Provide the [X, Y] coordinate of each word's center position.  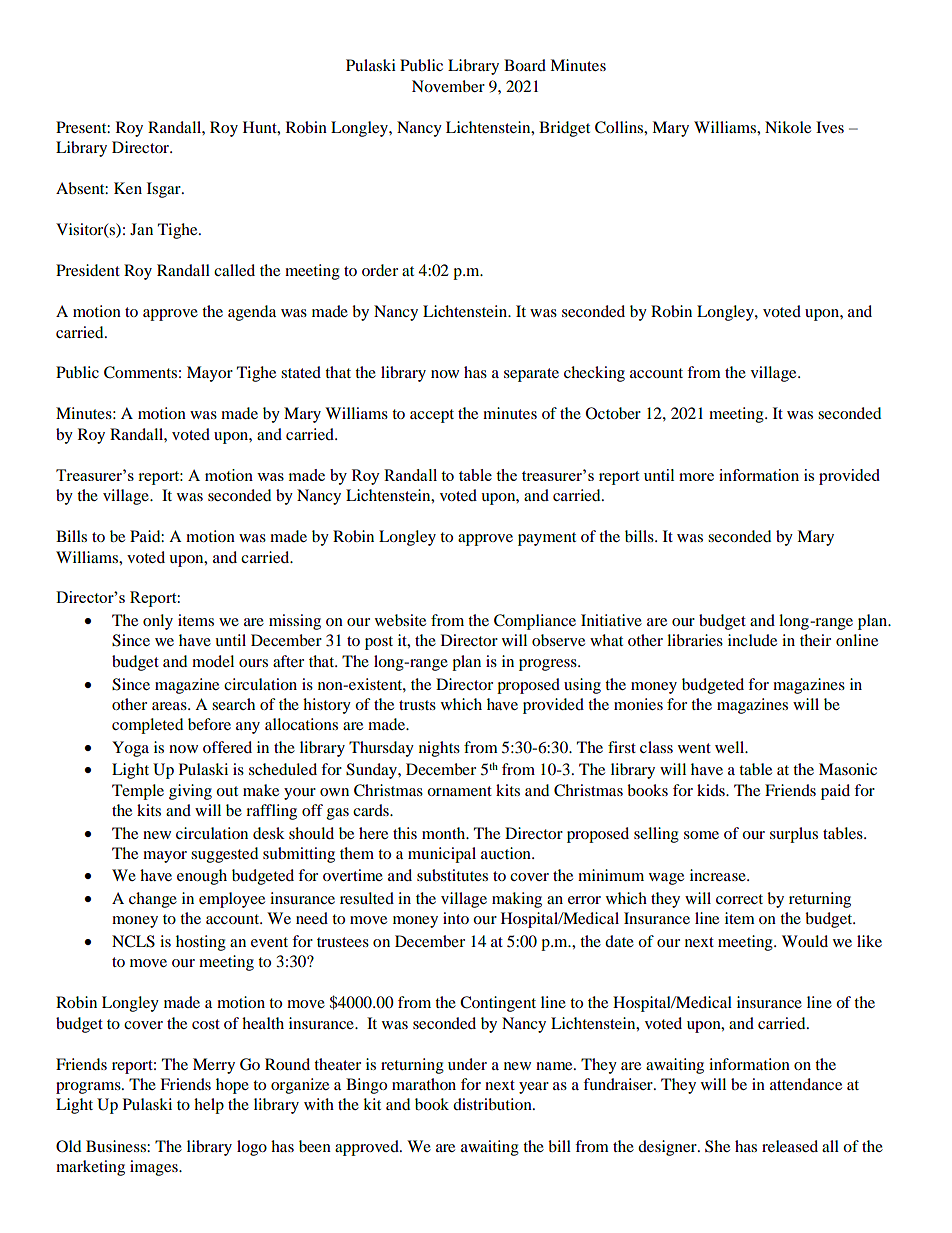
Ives [830, 127]
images [155, 1168]
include [752, 640]
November [448, 86]
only [158, 622]
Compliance [535, 622]
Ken [128, 188]
